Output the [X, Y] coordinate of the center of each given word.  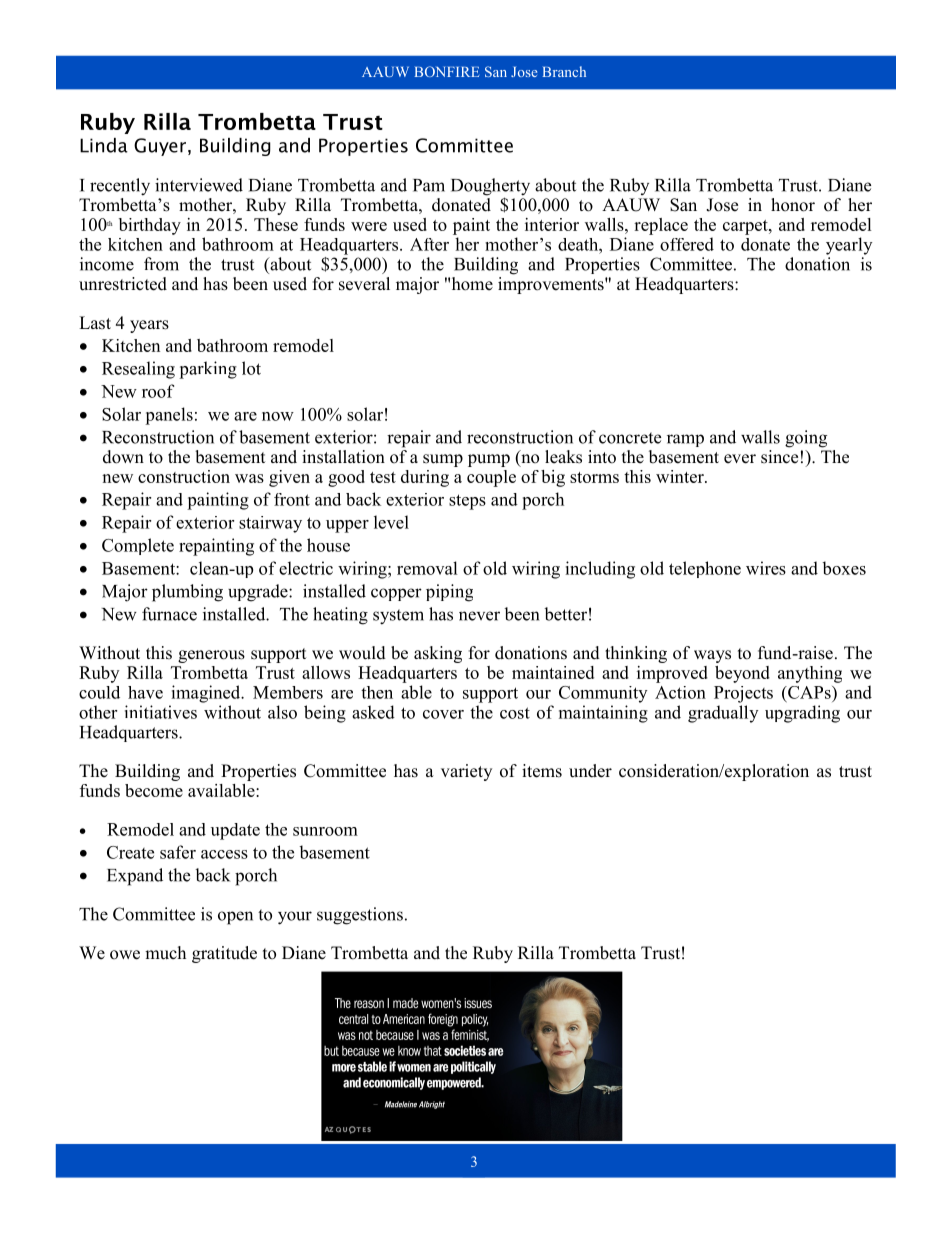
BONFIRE [446, 71]
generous [211, 656]
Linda [104, 145]
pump [489, 460]
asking [438, 654]
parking [208, 370]
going [806, 439]
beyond [742, 674]
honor [793, 205]
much [165, 953]
